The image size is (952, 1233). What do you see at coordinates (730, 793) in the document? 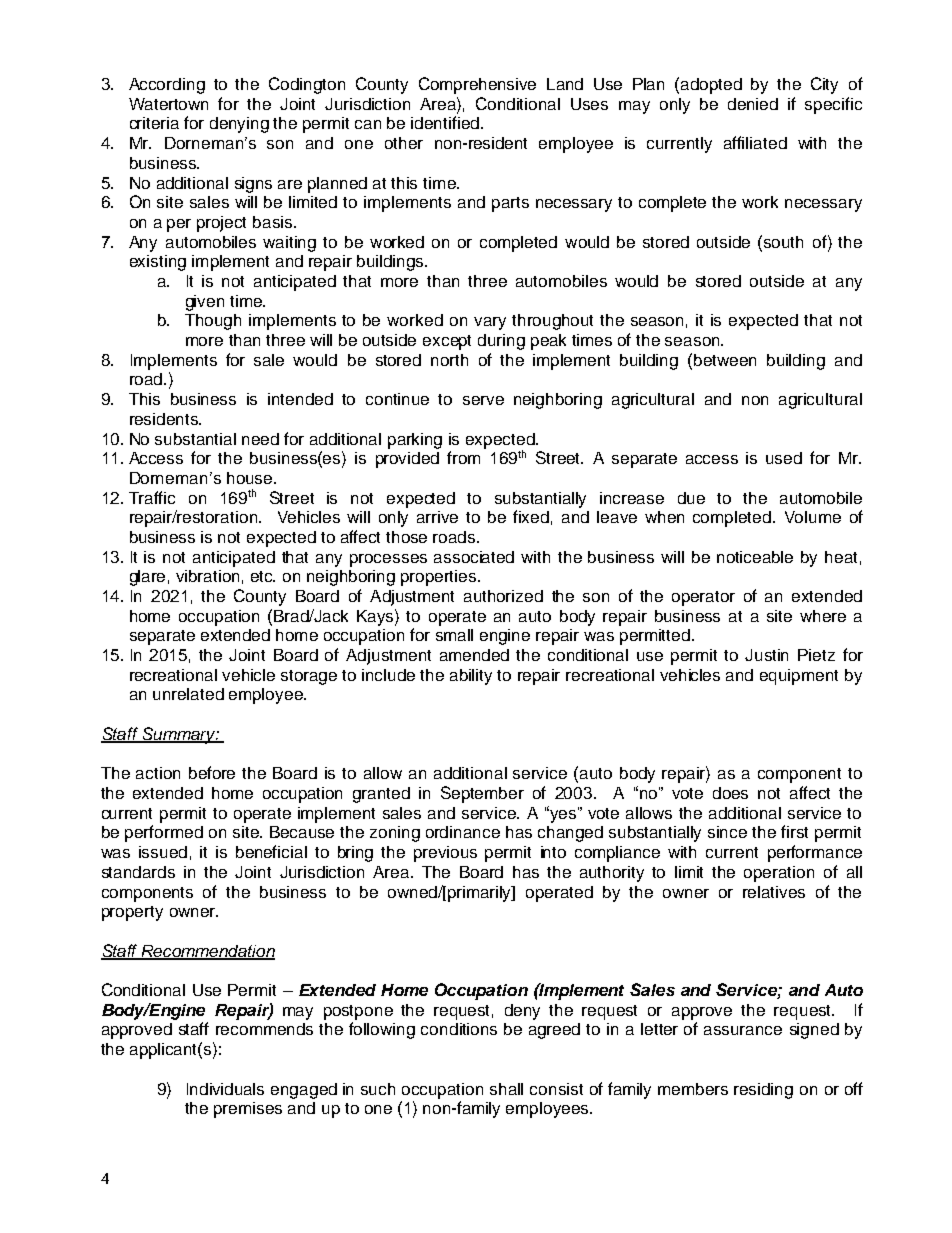
I see `does` at bounding box center [730, 793].
